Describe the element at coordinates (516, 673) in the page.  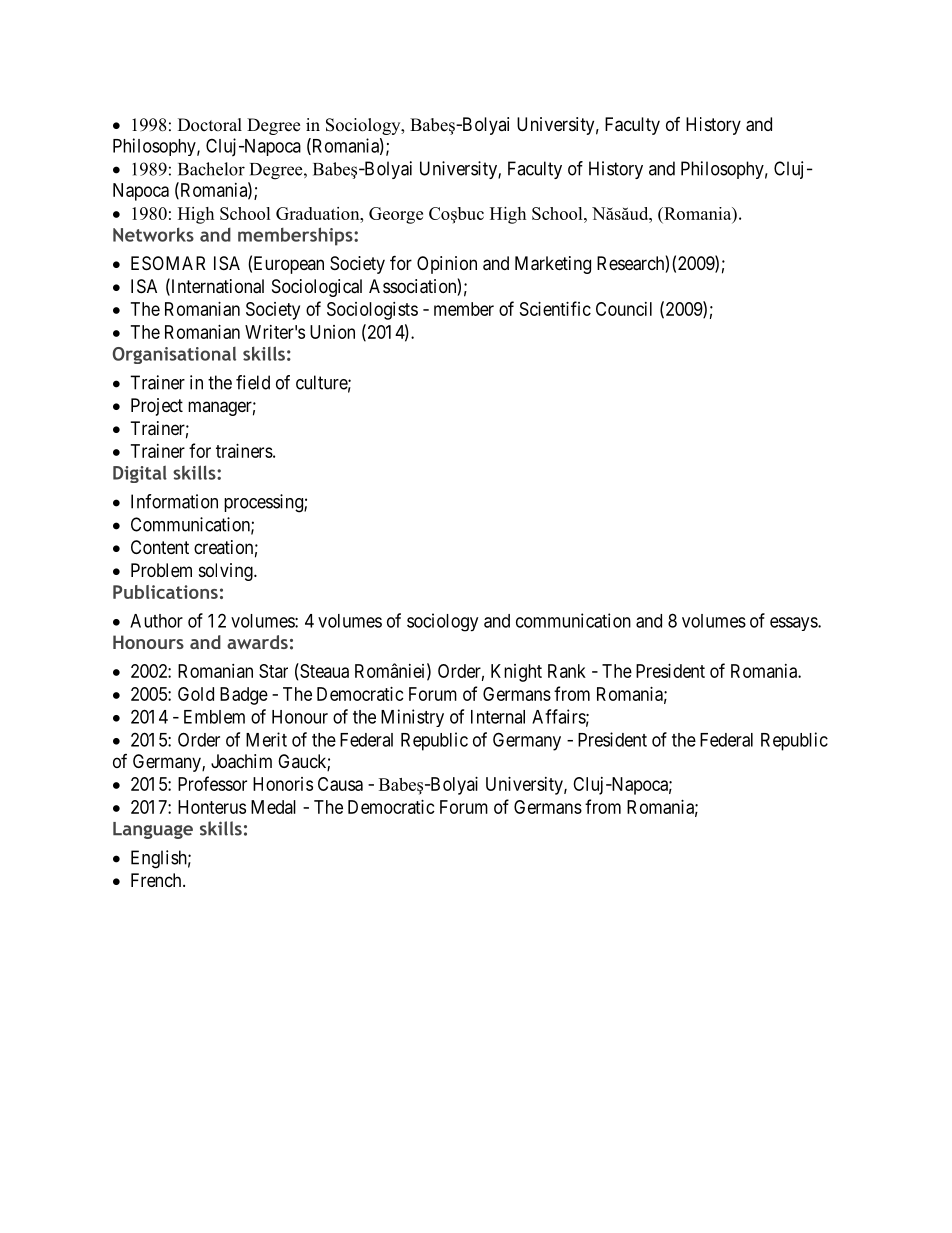
I see `Knight` at that location.
